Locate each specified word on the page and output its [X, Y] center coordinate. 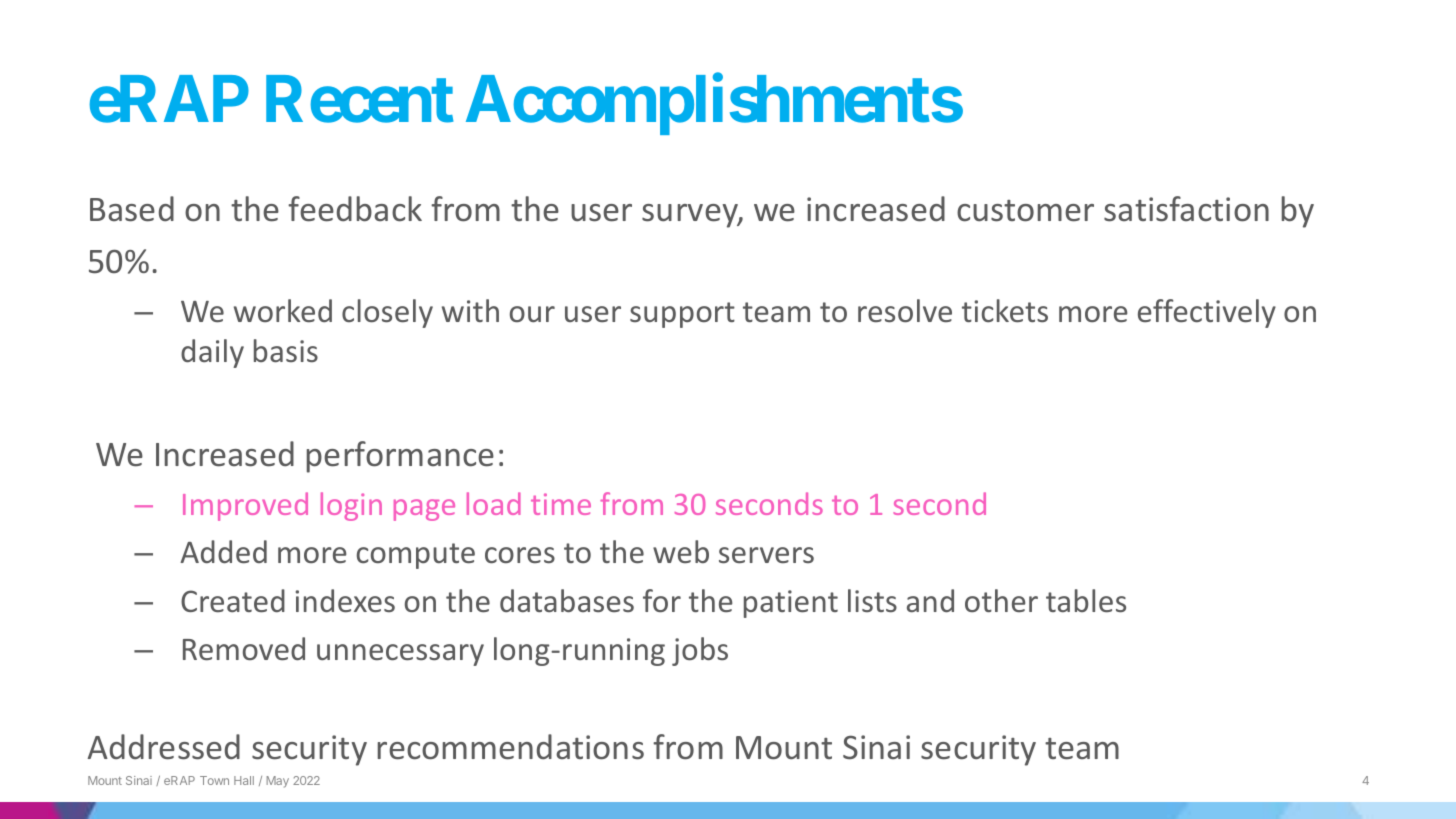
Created [233, 601]
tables [1086, 601]
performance [400, 457]
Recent [359, 100]
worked [283, 310]
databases [567, 601]
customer [1025, 211]
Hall [244, 780]
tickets [1005, 311]
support [682, 315]
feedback [355, 209]
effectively [1207, 313]
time [561, 504]
